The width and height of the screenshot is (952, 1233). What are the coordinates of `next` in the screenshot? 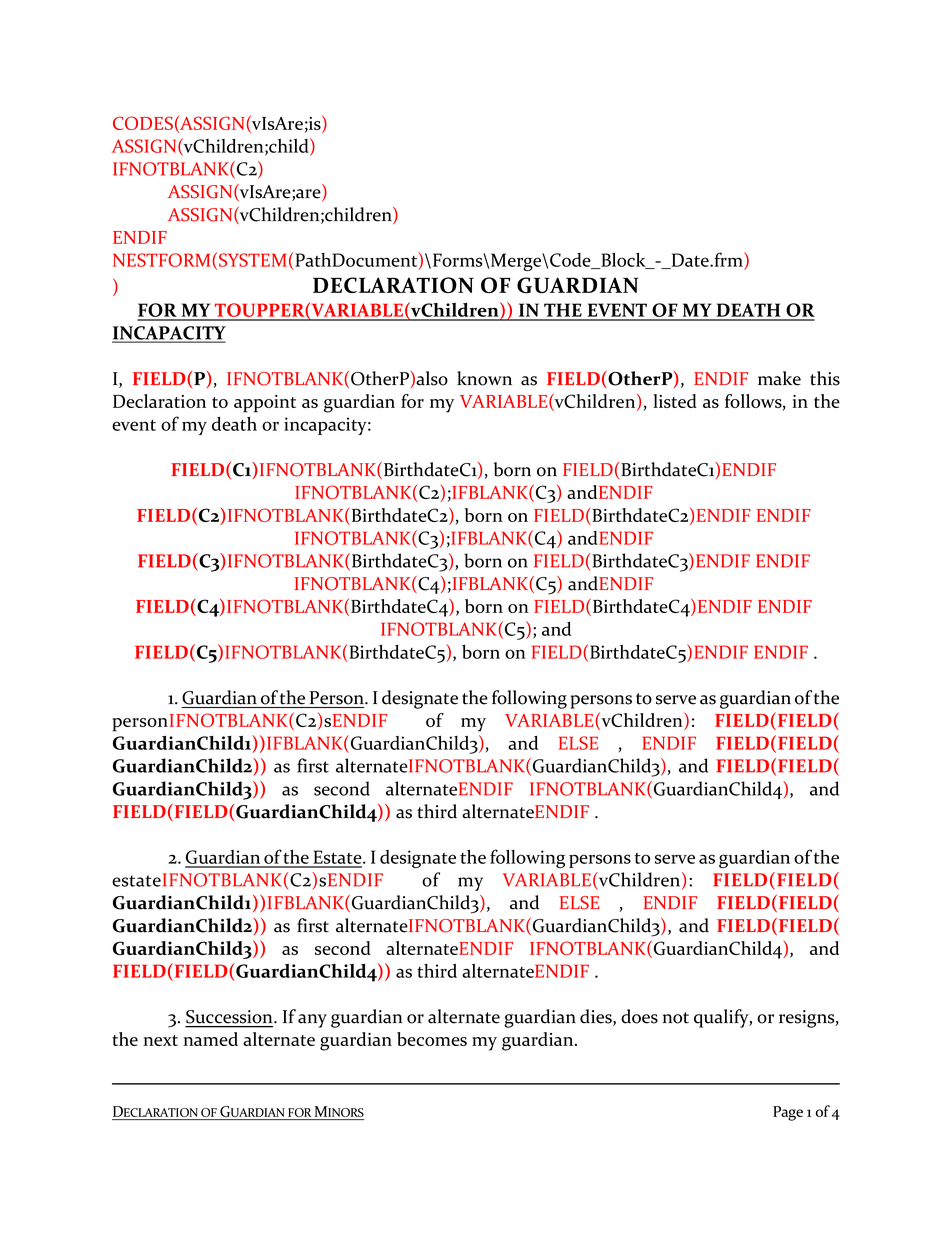 It's located at (160, 1040).
